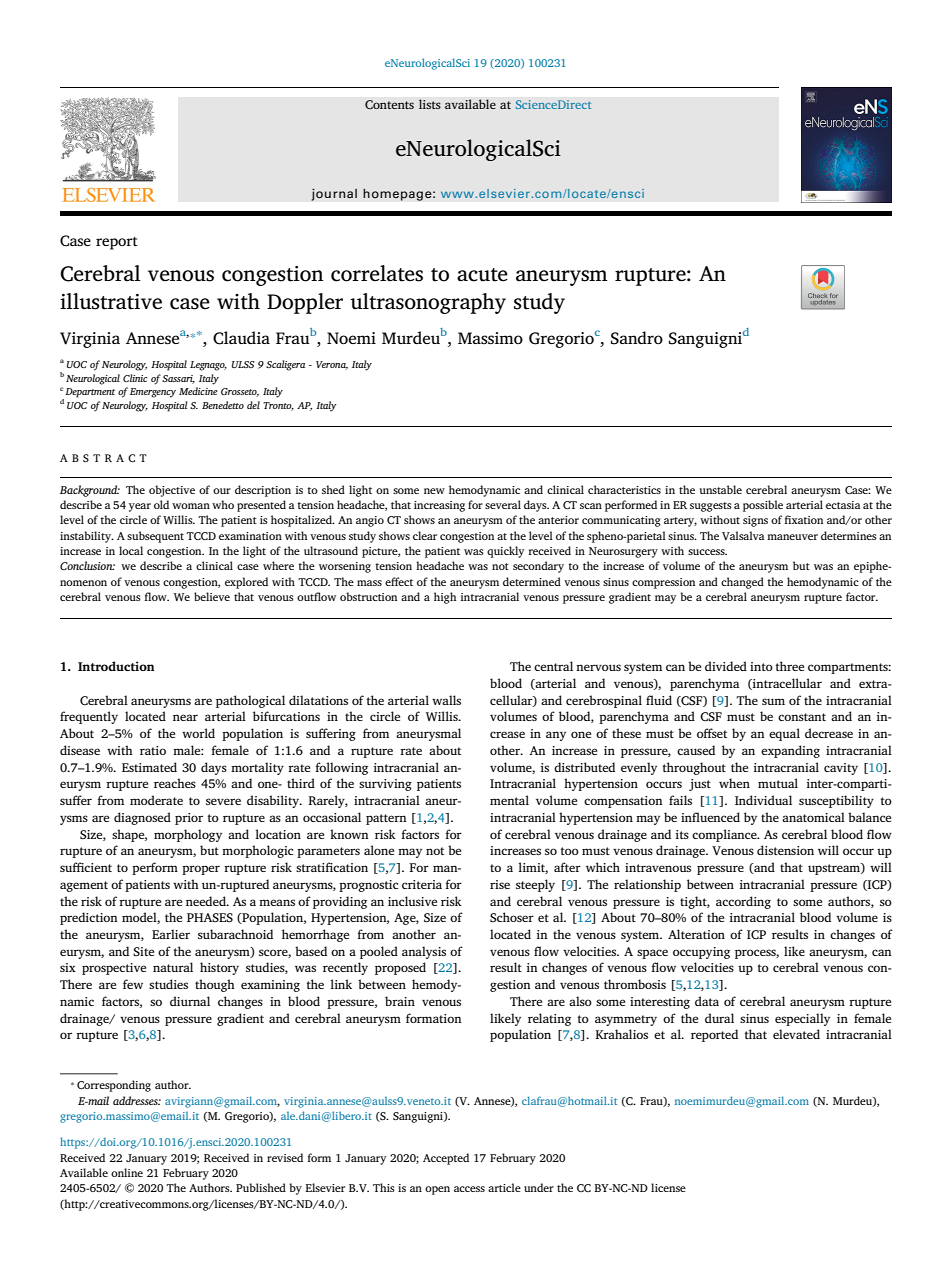  What do you see at coordinates (763, 800) in the page?
I see `Individual` at bounding box center [763, 800].
